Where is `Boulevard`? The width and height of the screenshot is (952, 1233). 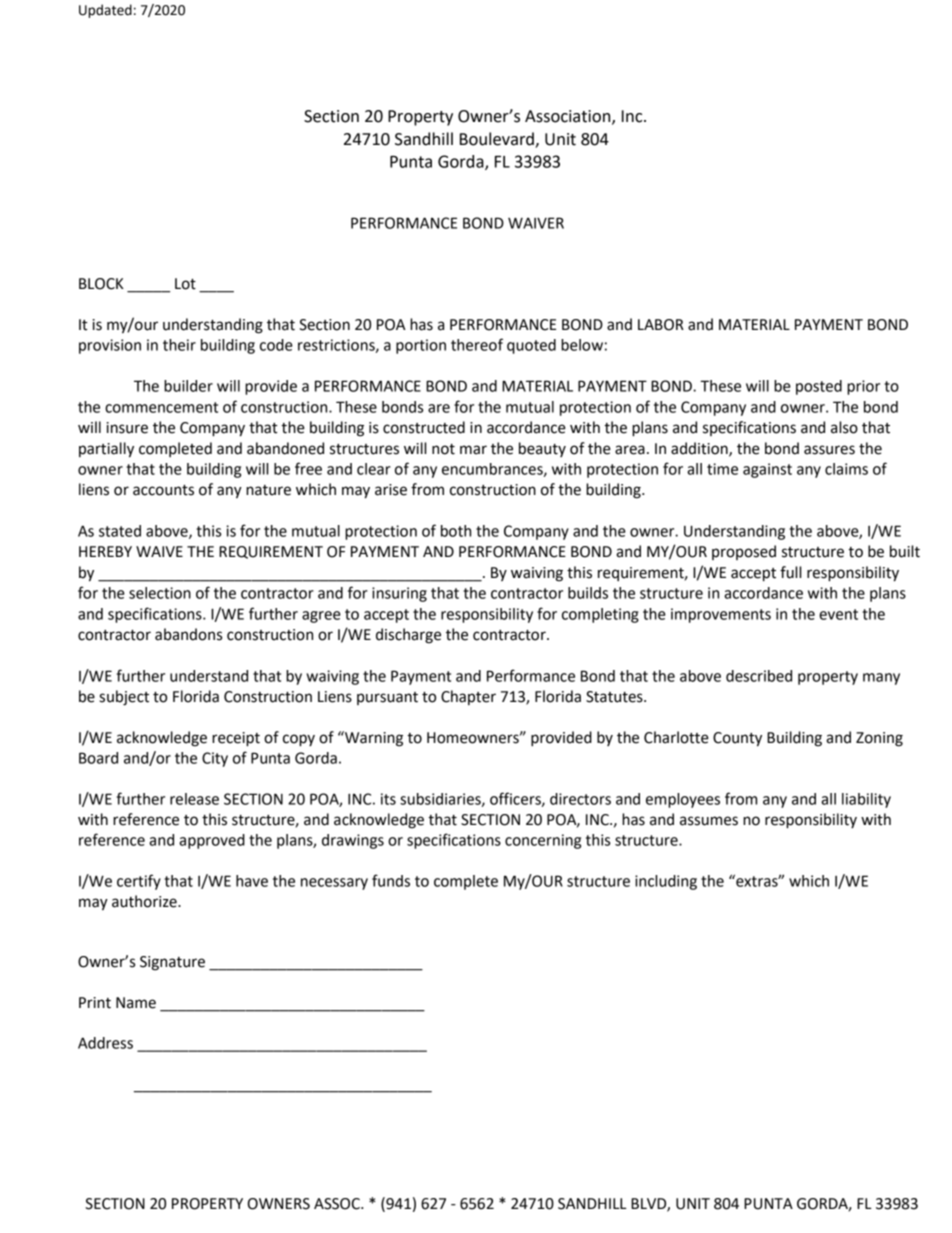 Boulevard is located at coordinates (497, 139).
